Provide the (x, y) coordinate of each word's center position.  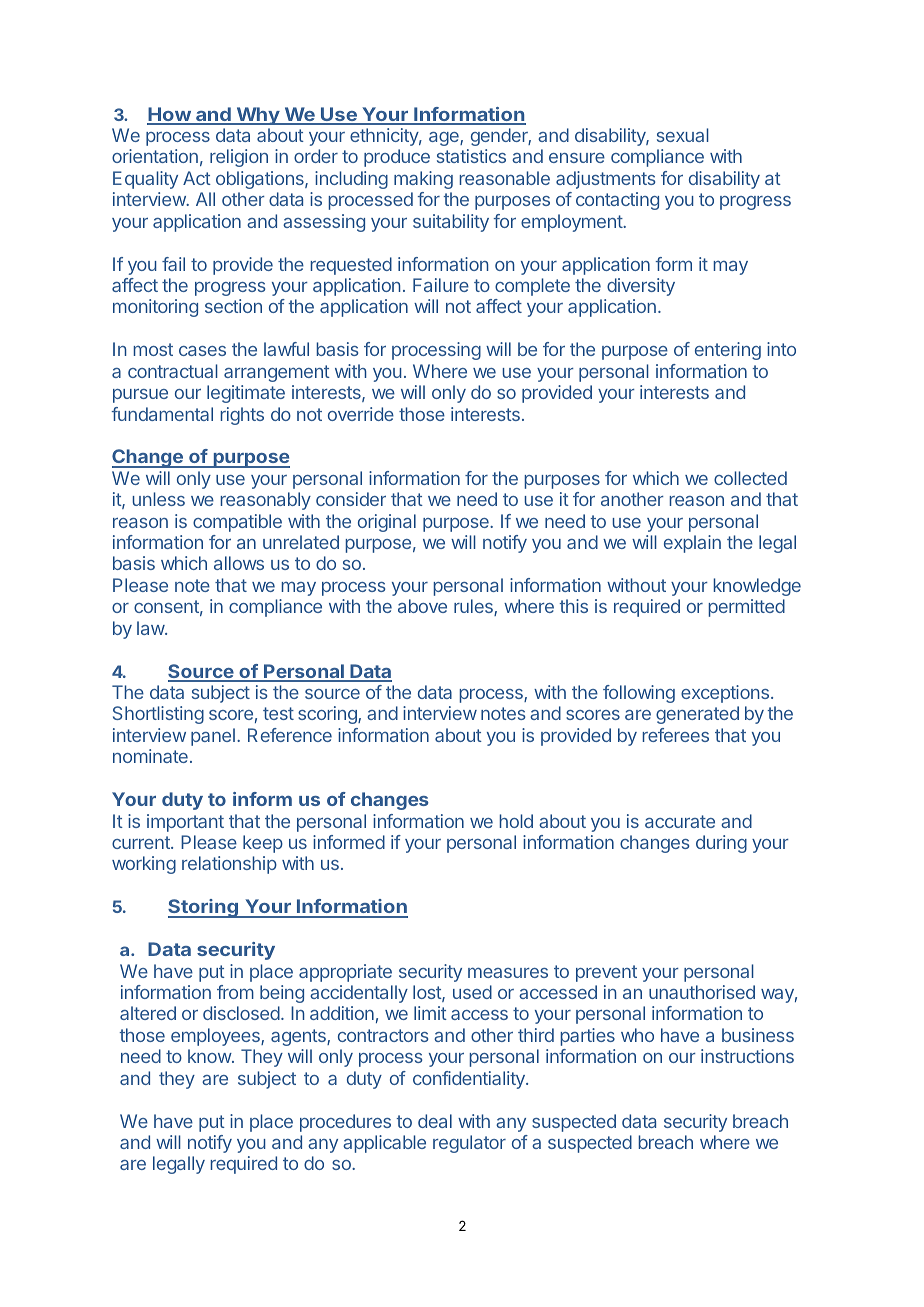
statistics (471, 156)
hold (516, 821)
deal (435, 1121)
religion (239, 158)
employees (216, 1037)
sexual (683, 135)
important (185, 823)
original (387, 523)
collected (750, 478)
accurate (680, 821)
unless (158, 499)
